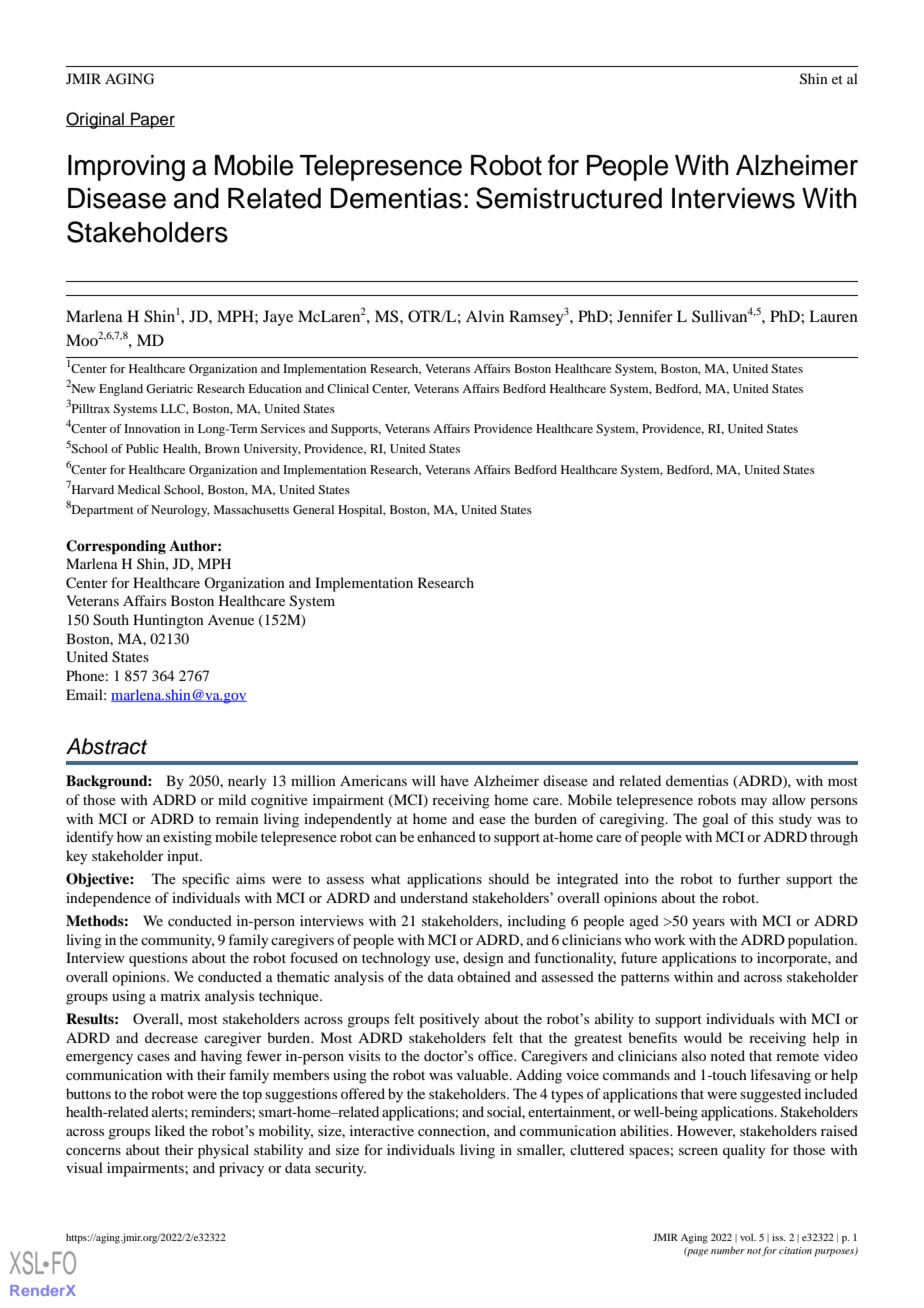 The width and height of the image is (924, 1308). I want to click on privacy, so click(241, 1169).
